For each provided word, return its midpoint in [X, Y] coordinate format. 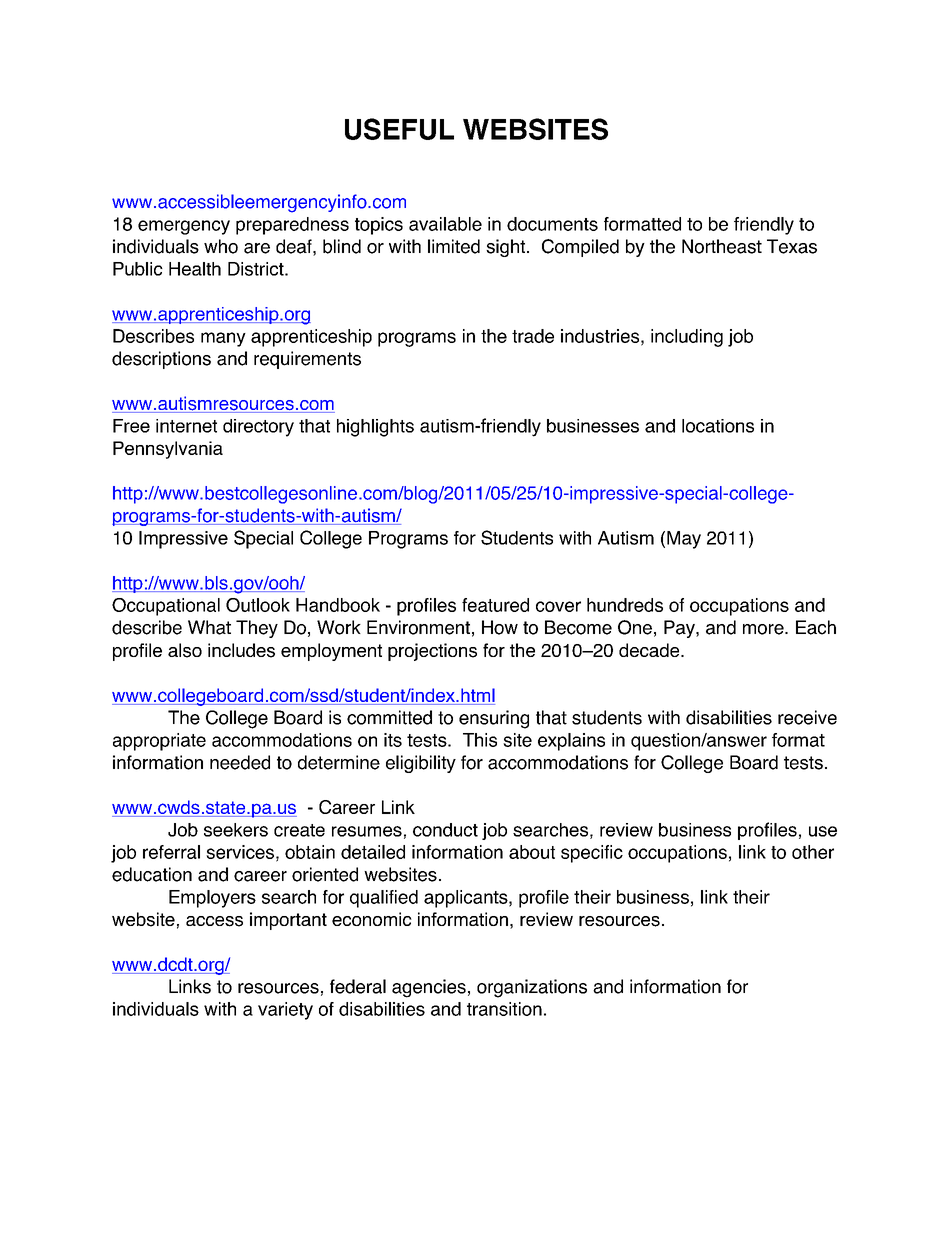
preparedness [292, 226]
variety [285, 1011]
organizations [532, 988]
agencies [429, 988]
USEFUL [399, 129]
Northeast [722, 246]
